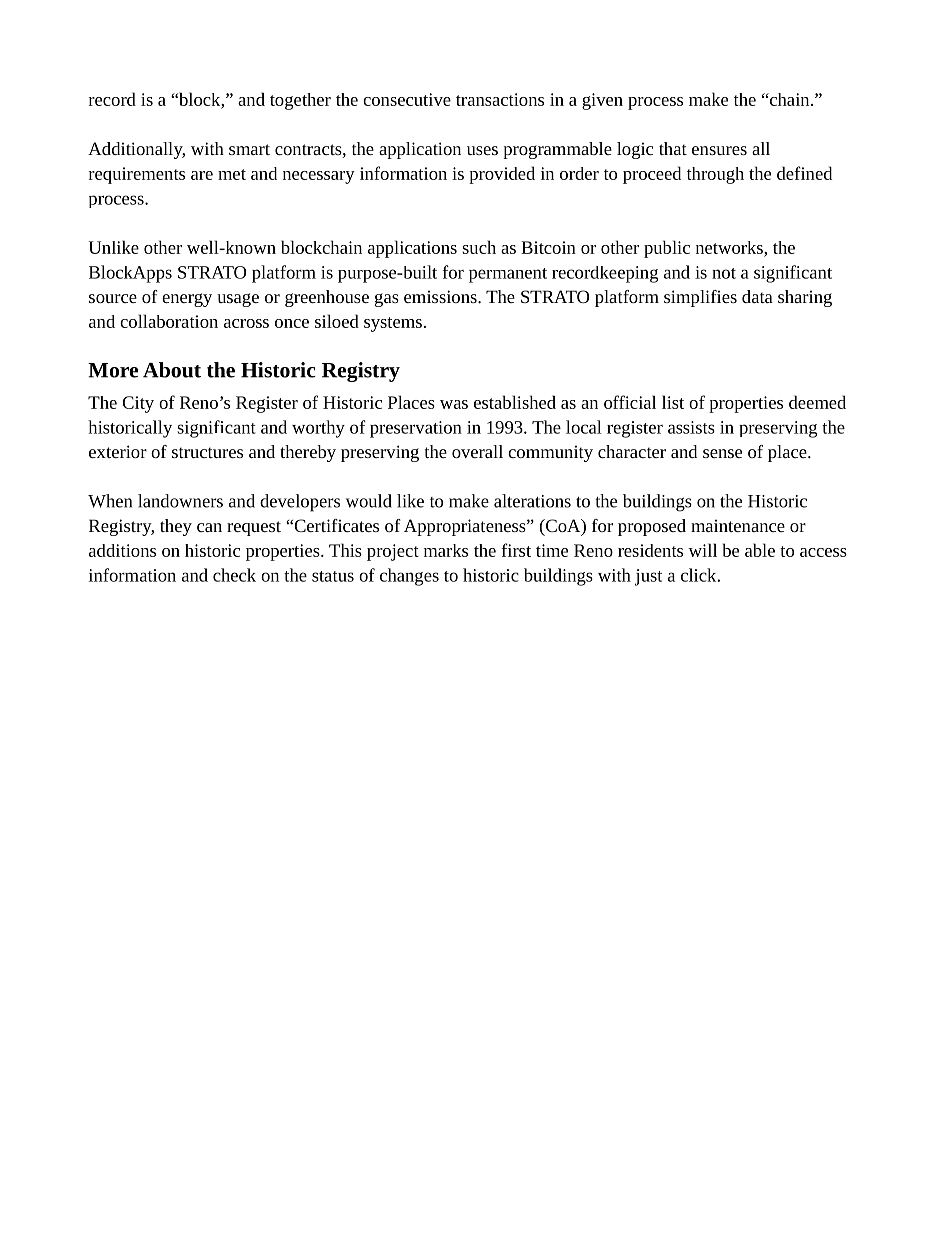 The height and width of the image is (1233, 952). I want to click on check, so click(234, 575).
